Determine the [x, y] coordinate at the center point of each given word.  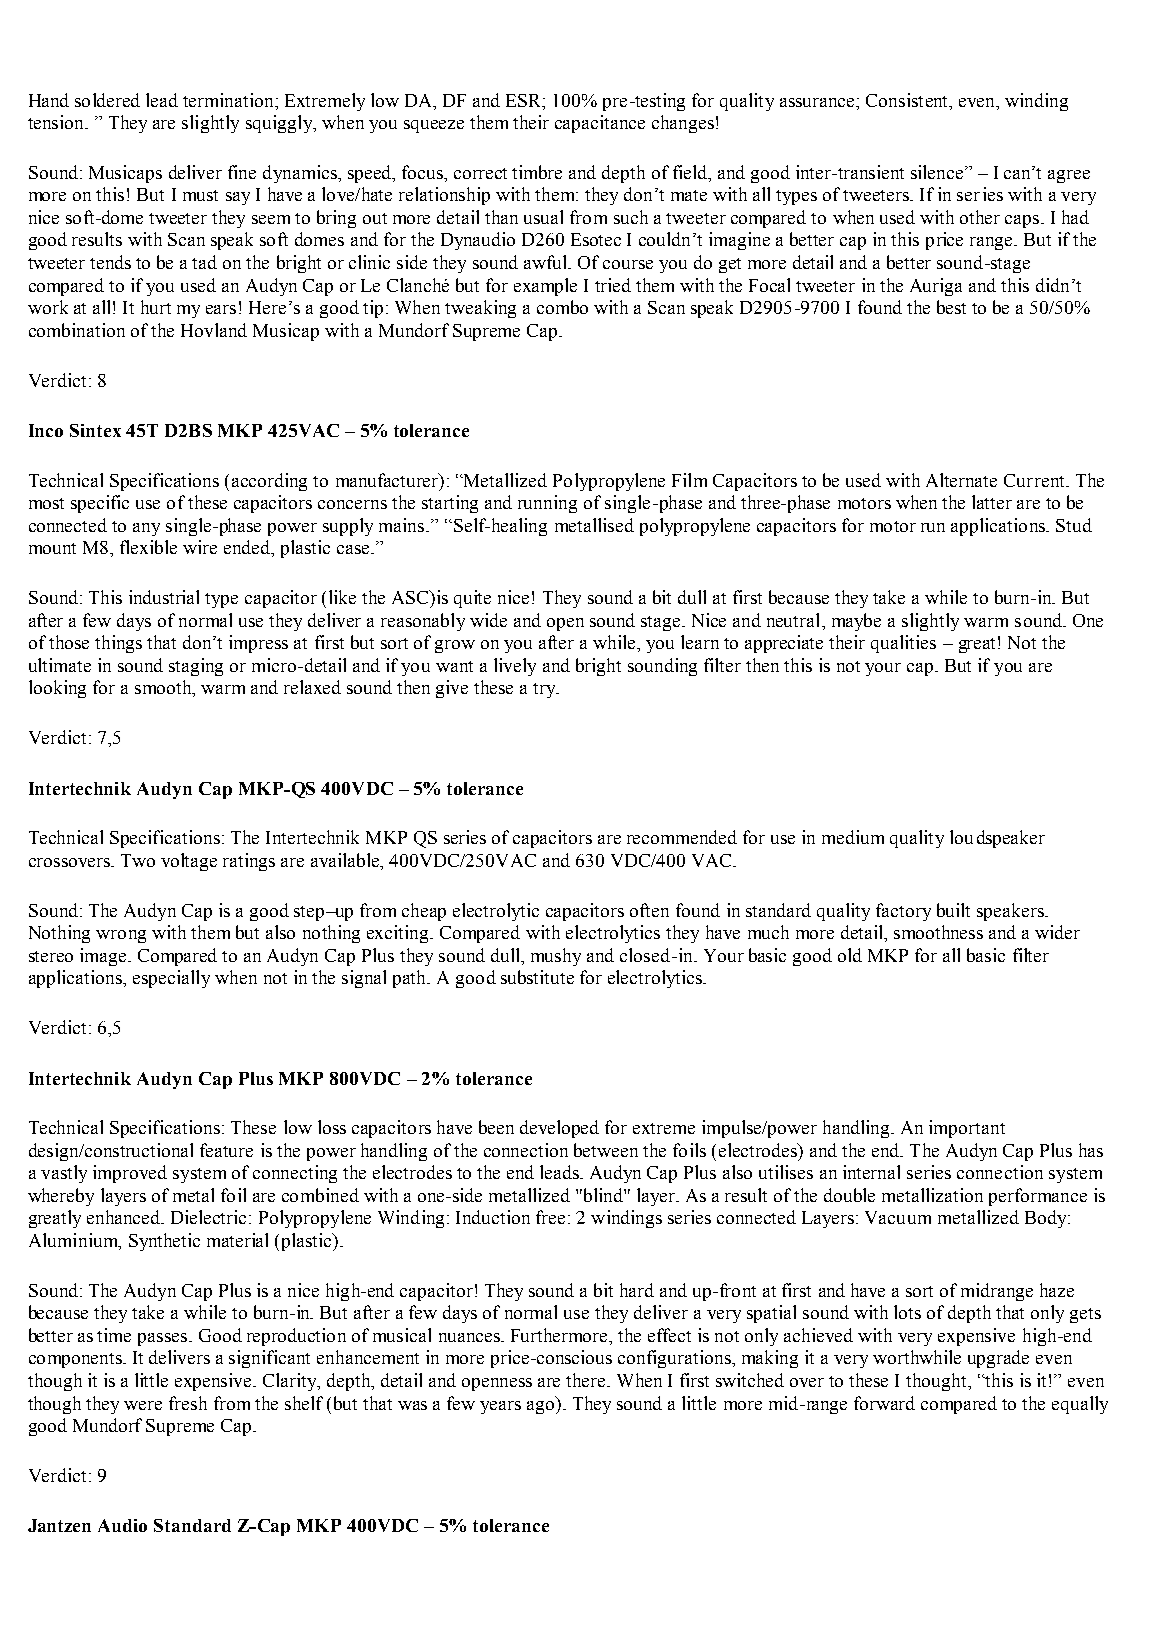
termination [229, 100]
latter [992, 502]
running [547, 504]
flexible [148, 547]
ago [542, 1407]
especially [171, 979]
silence [938, 172]
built [953, 910]
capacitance [600, 124]
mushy [556, 957]
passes [164, 1339]
